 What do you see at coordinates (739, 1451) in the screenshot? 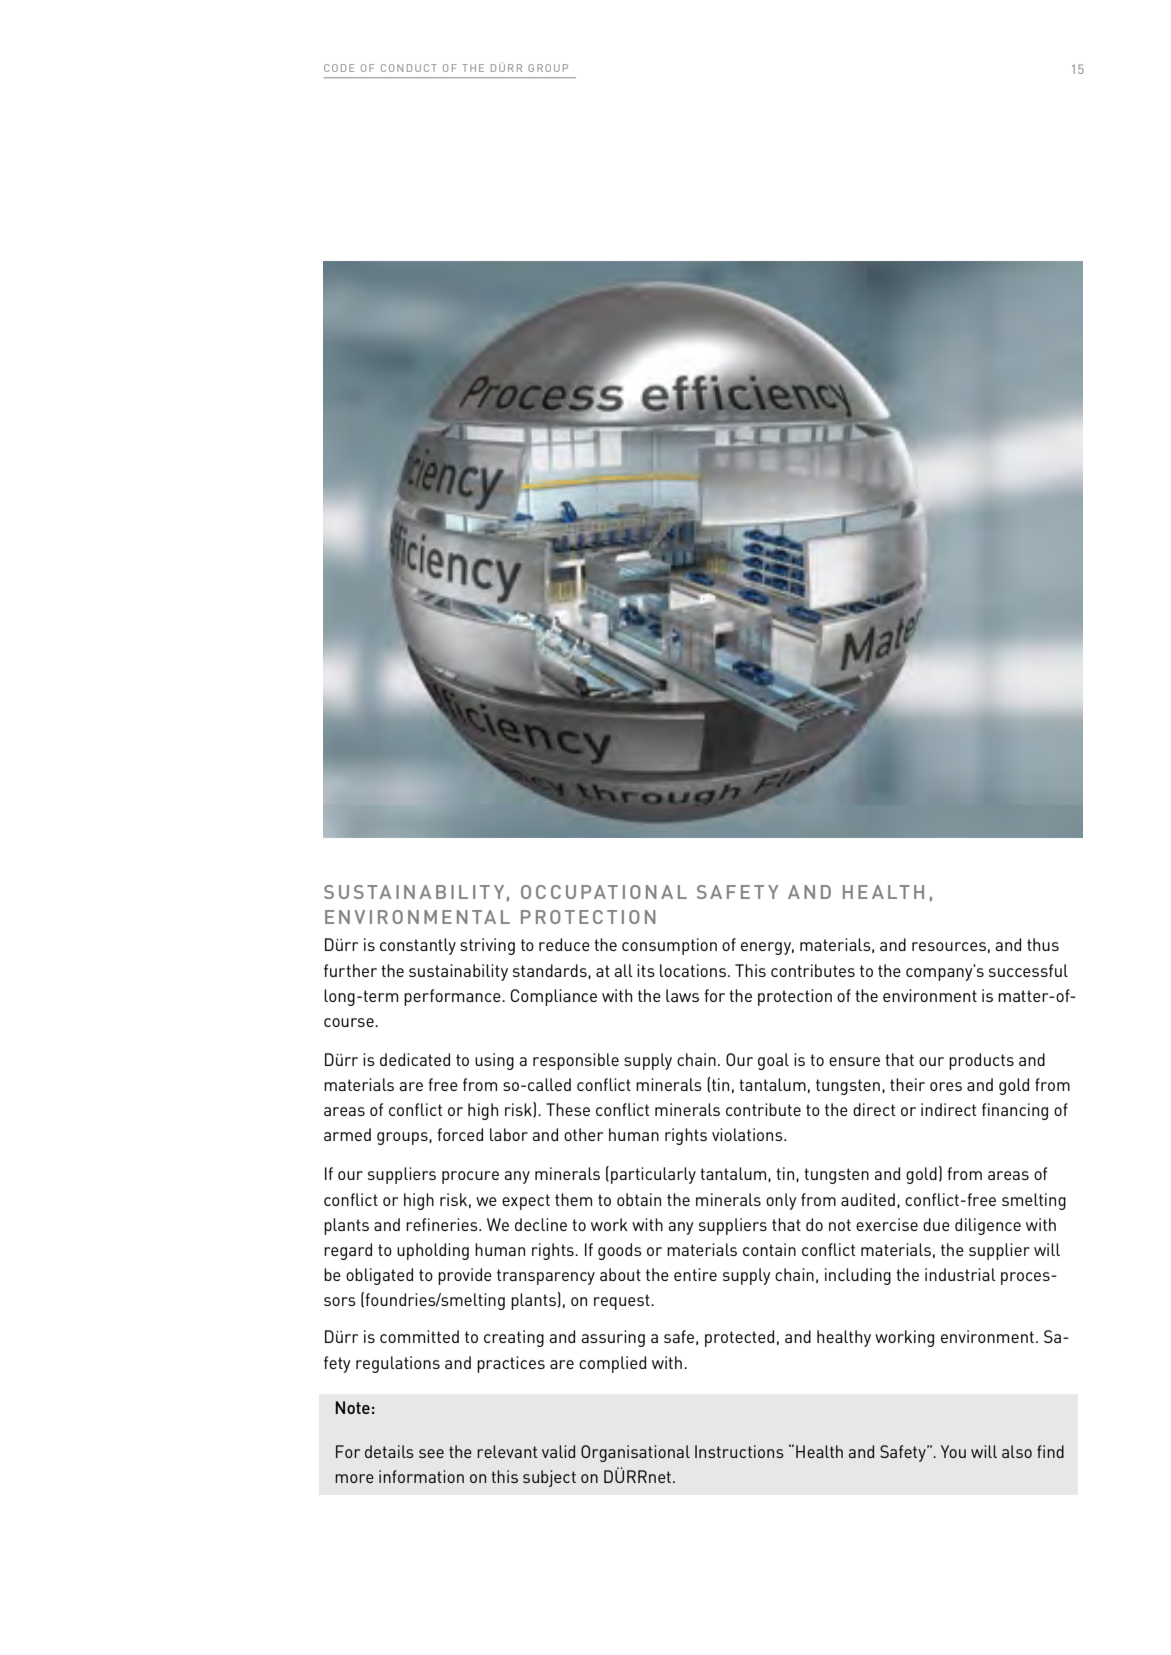
I see `Instructions` at bounding box center [739, 1451].
